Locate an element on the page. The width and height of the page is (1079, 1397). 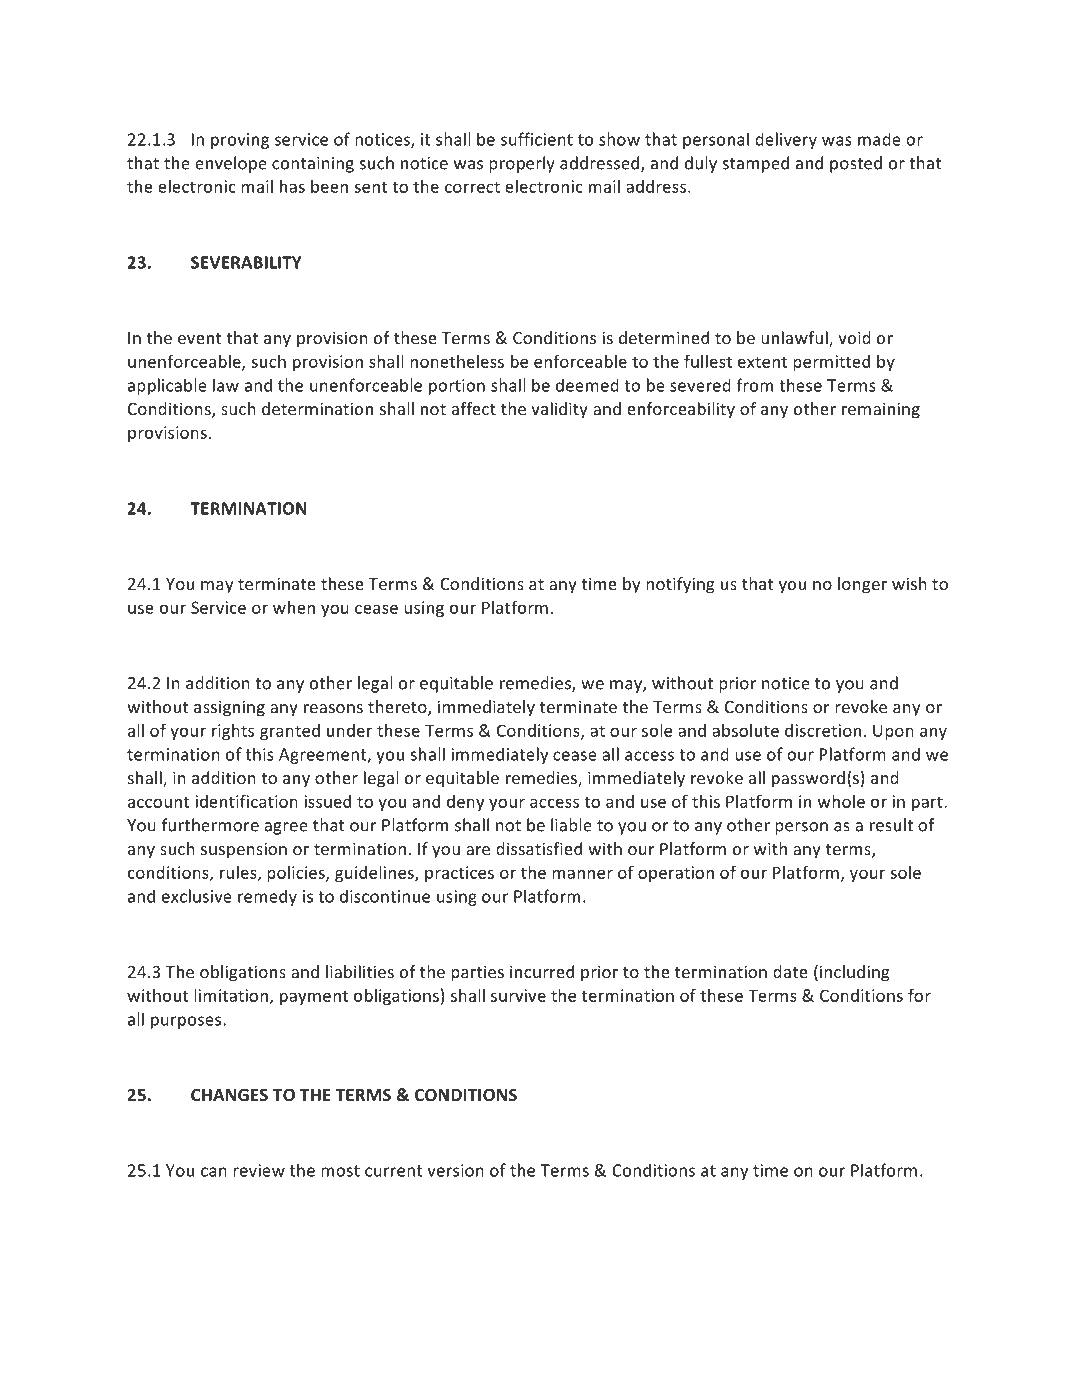
when is located at coordinates (294, 607).
